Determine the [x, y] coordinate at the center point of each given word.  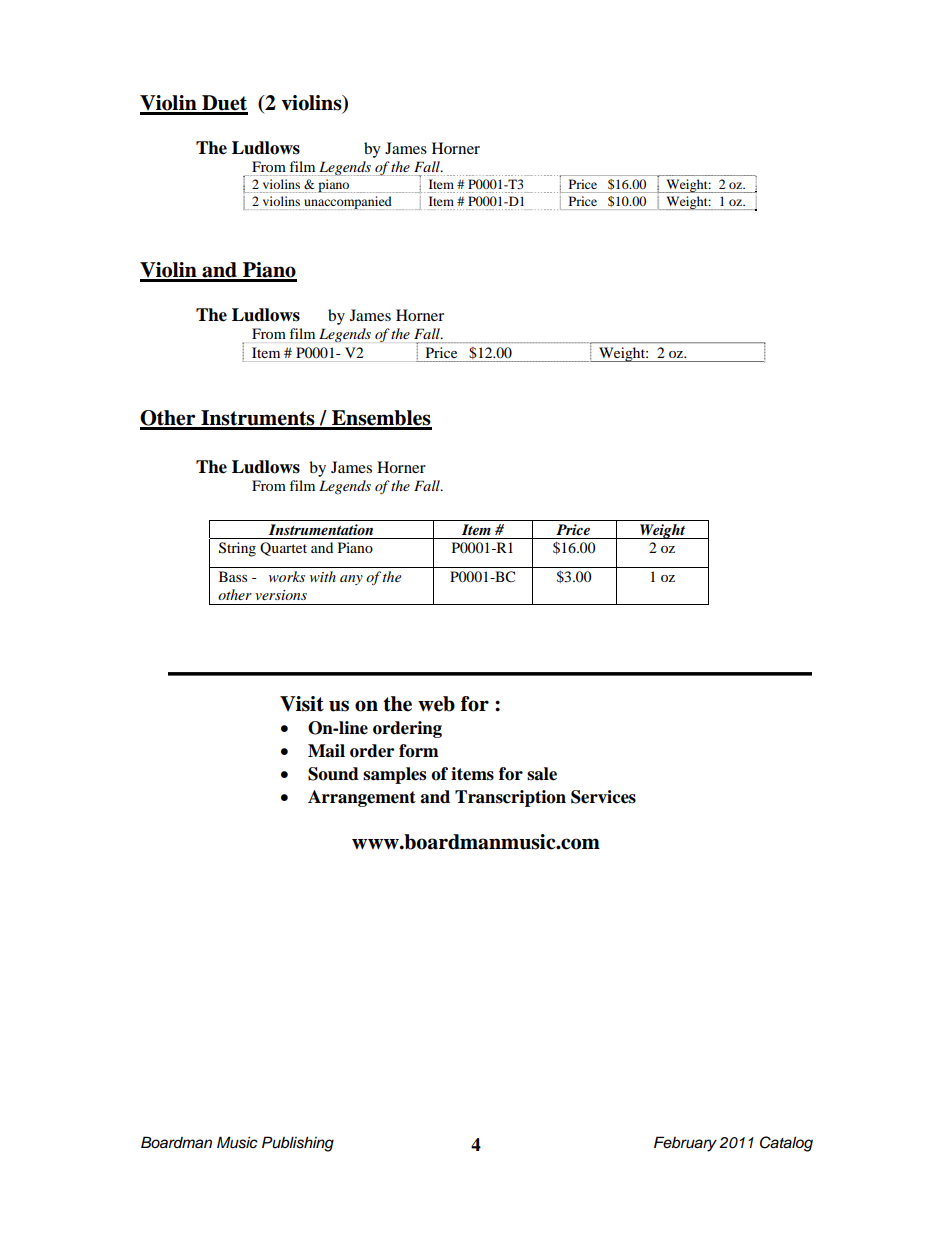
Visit [302, 704]
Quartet [283, 549]
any [351, 580]
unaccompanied [348, 203]
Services [603, 797]
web [436, 704]
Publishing [298, 1144]
